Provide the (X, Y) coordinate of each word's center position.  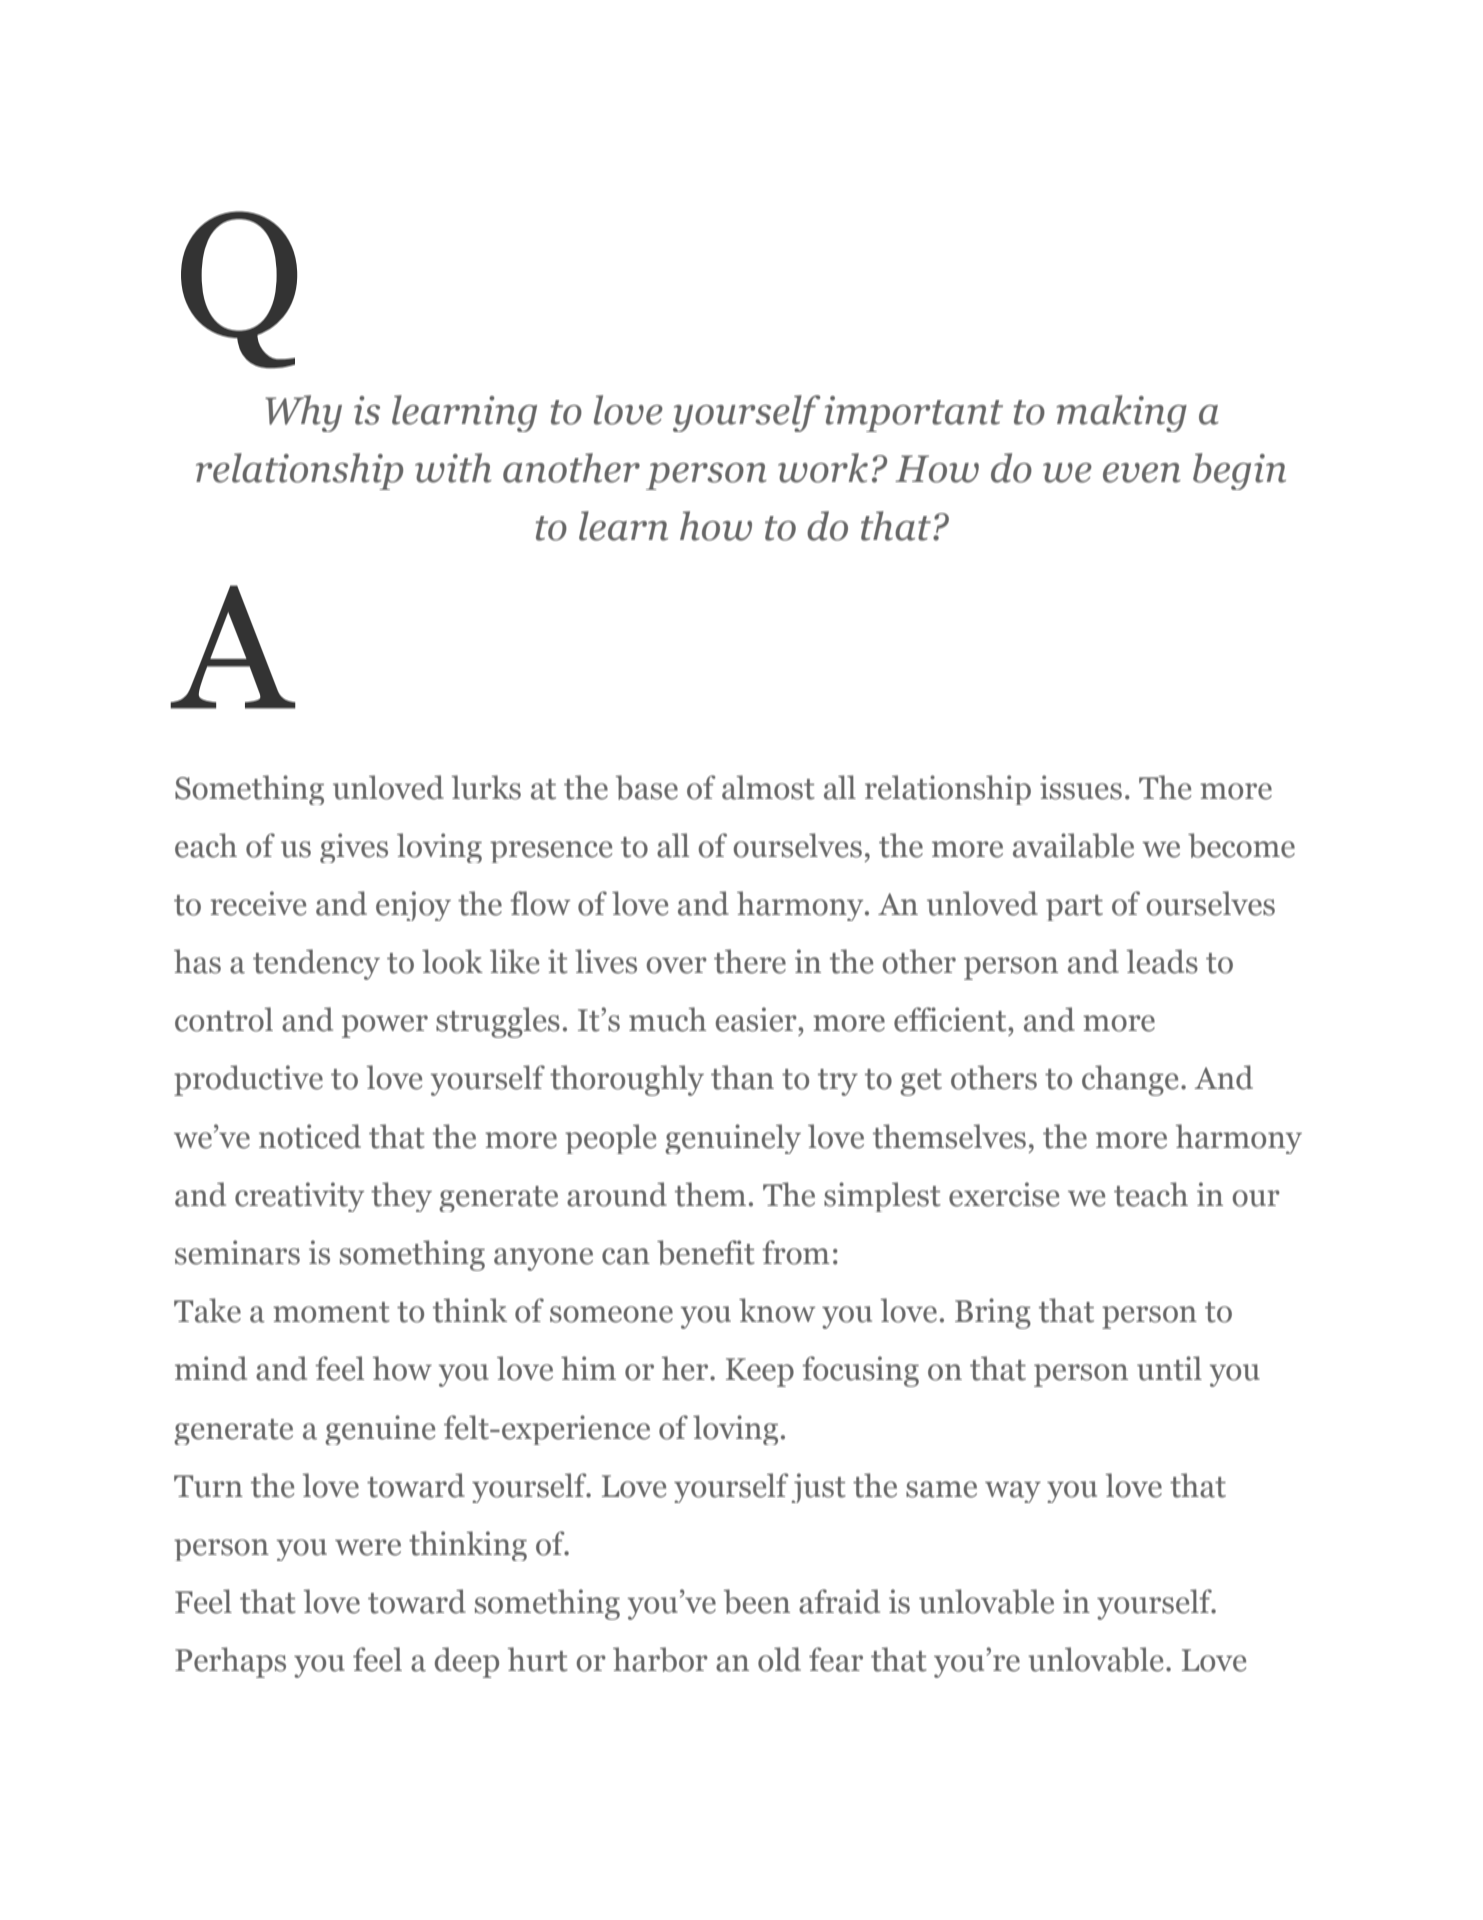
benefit (706, 1252)
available (1073, 845)
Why (303, 413)
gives (354, 848)
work (823, 468)
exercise (1004, 1194)
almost (768, 787)
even (1142, 473)
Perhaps (230, 1662)
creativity (299, 1197)
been (757, 1601)
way (1013, 1492)
